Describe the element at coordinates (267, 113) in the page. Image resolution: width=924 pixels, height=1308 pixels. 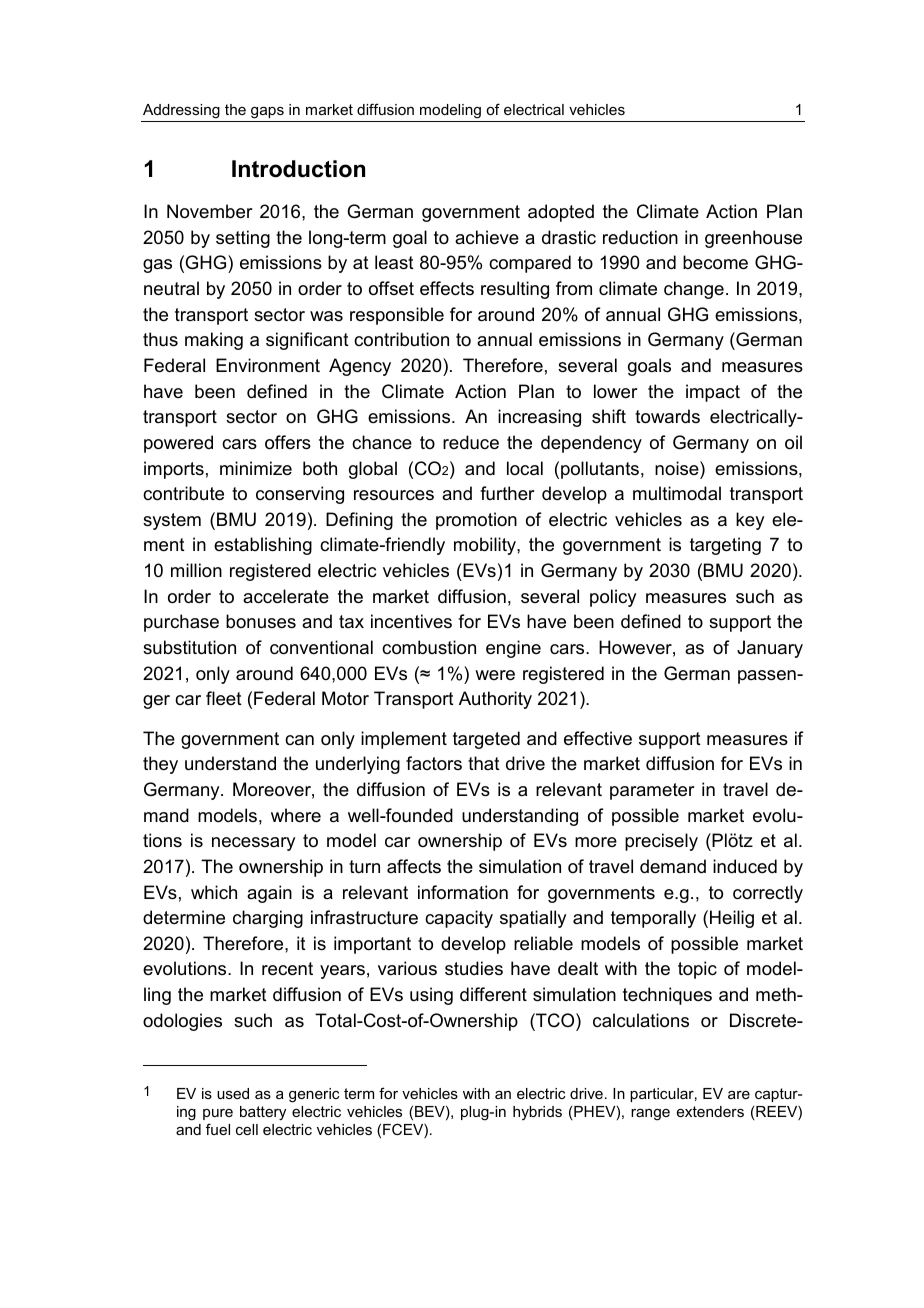
I see `gaps` at that location.
